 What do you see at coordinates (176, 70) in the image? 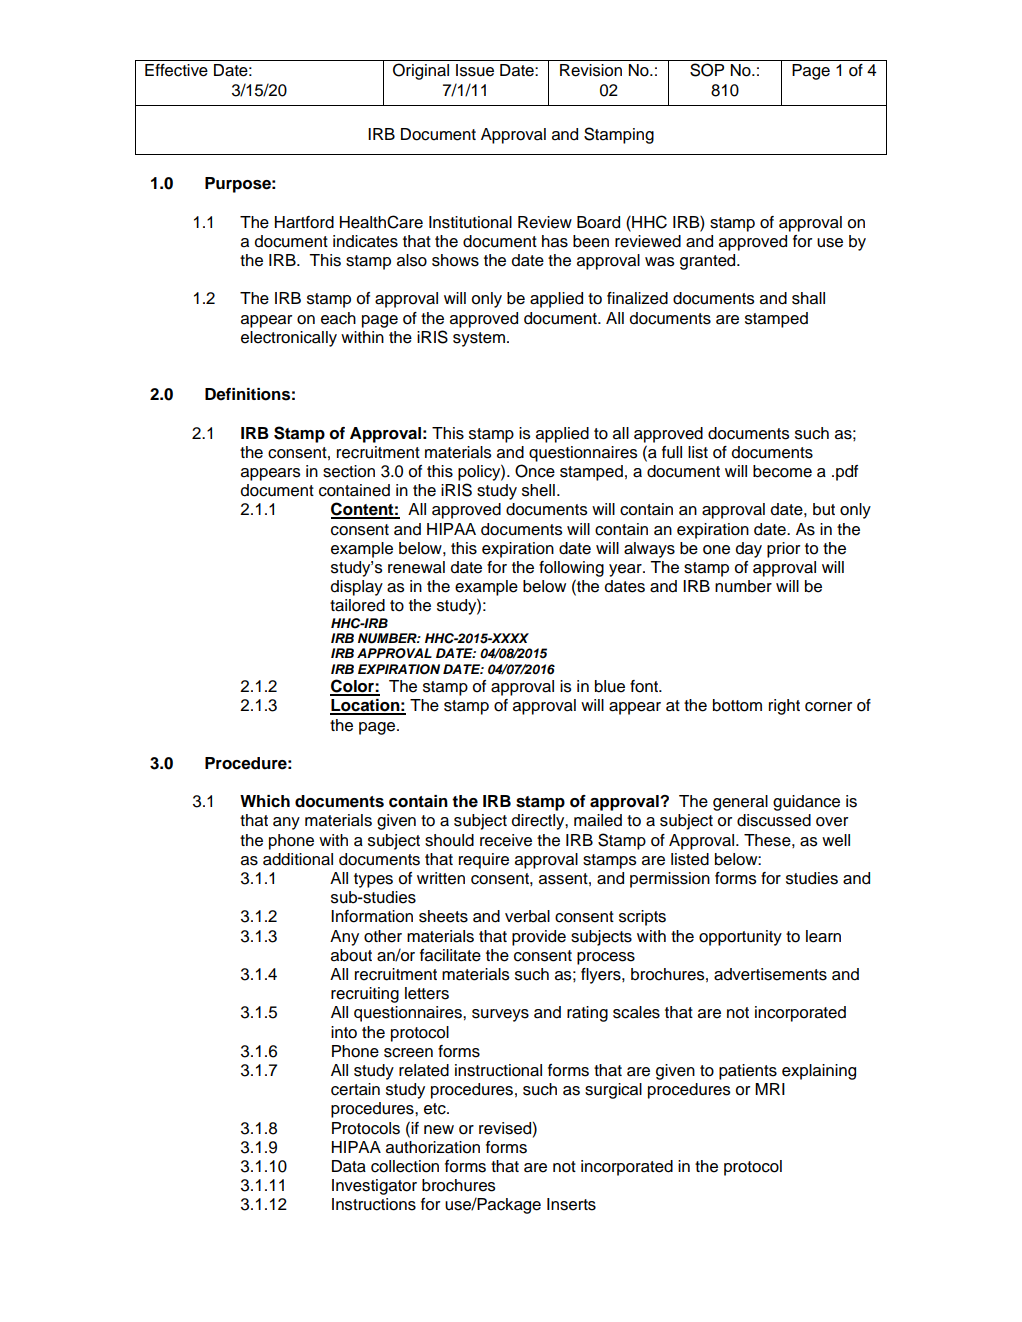
I see `Effective` at bounding box center [176, 70].
